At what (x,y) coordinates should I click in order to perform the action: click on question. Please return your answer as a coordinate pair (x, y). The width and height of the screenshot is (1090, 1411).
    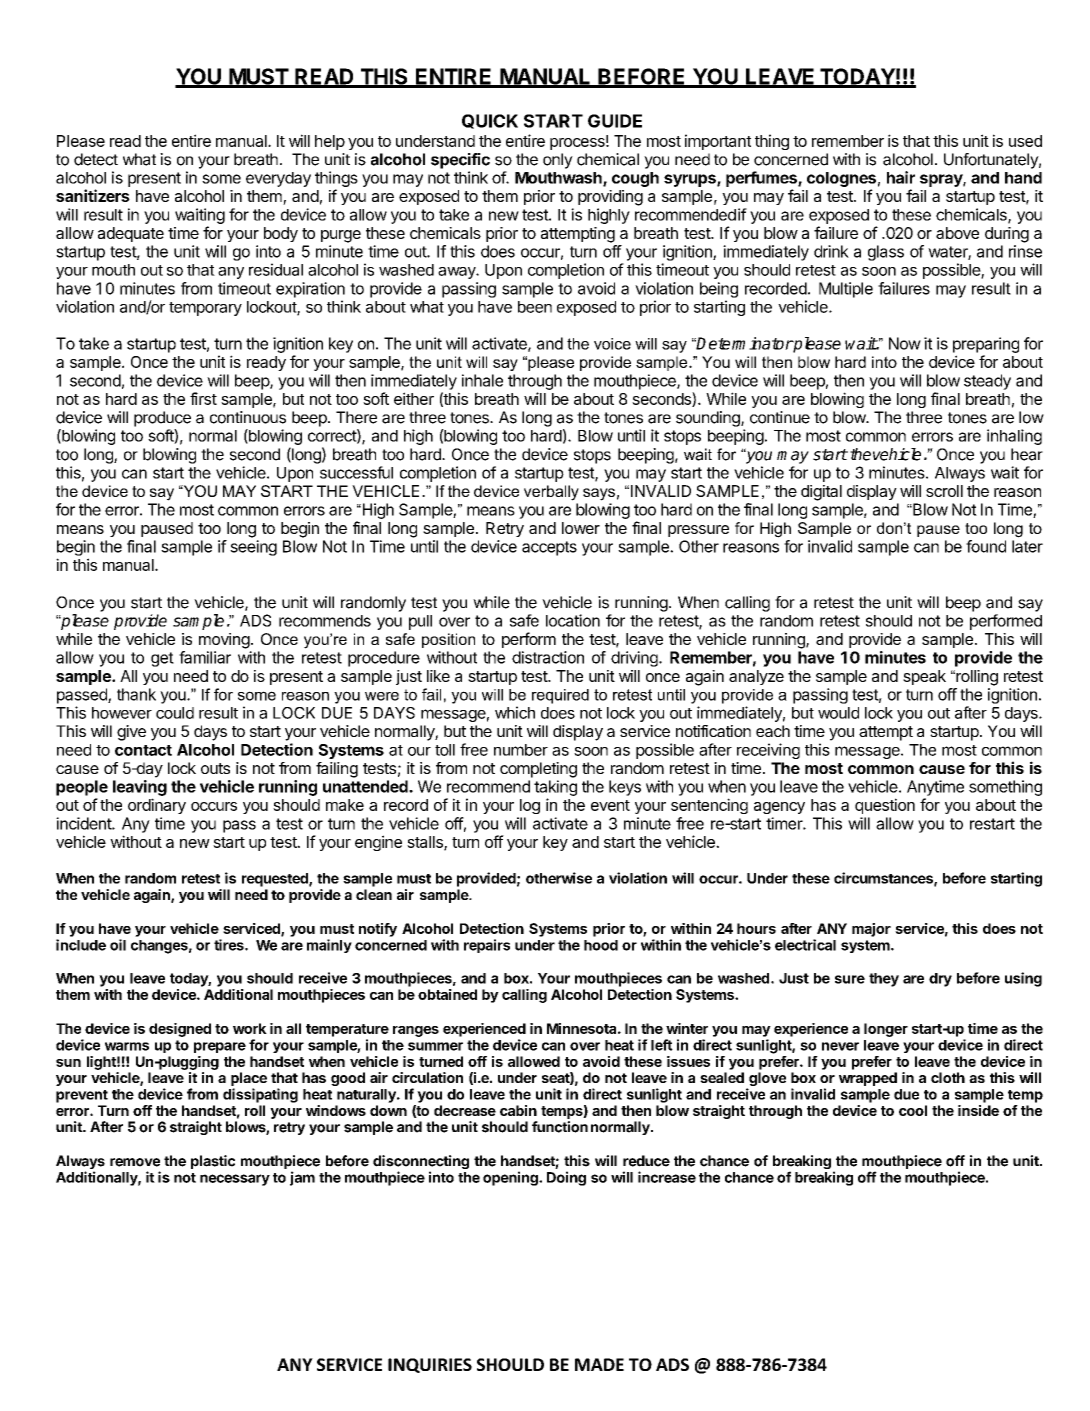
    Looking at the image, I should click on (885, 806).
